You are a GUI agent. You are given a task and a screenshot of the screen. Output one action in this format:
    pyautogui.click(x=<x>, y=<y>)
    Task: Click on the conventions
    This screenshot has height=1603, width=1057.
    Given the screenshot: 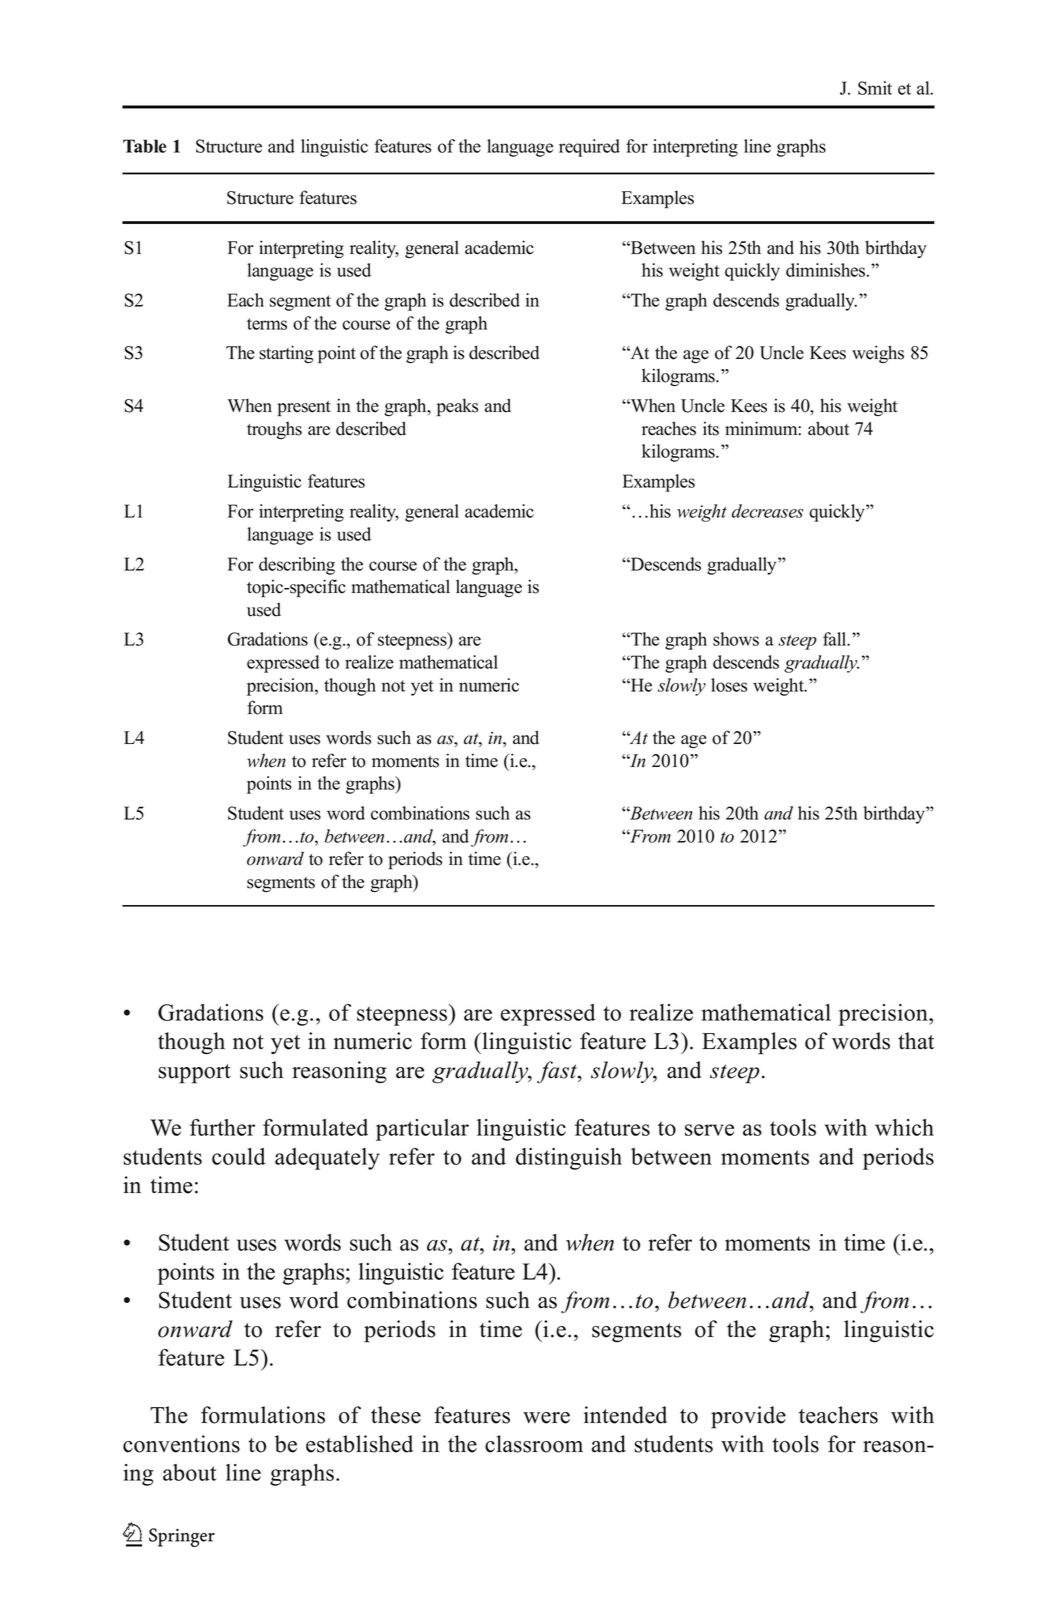 What is the action you would take?
    pyautogui.click(x=181, y=1444)
